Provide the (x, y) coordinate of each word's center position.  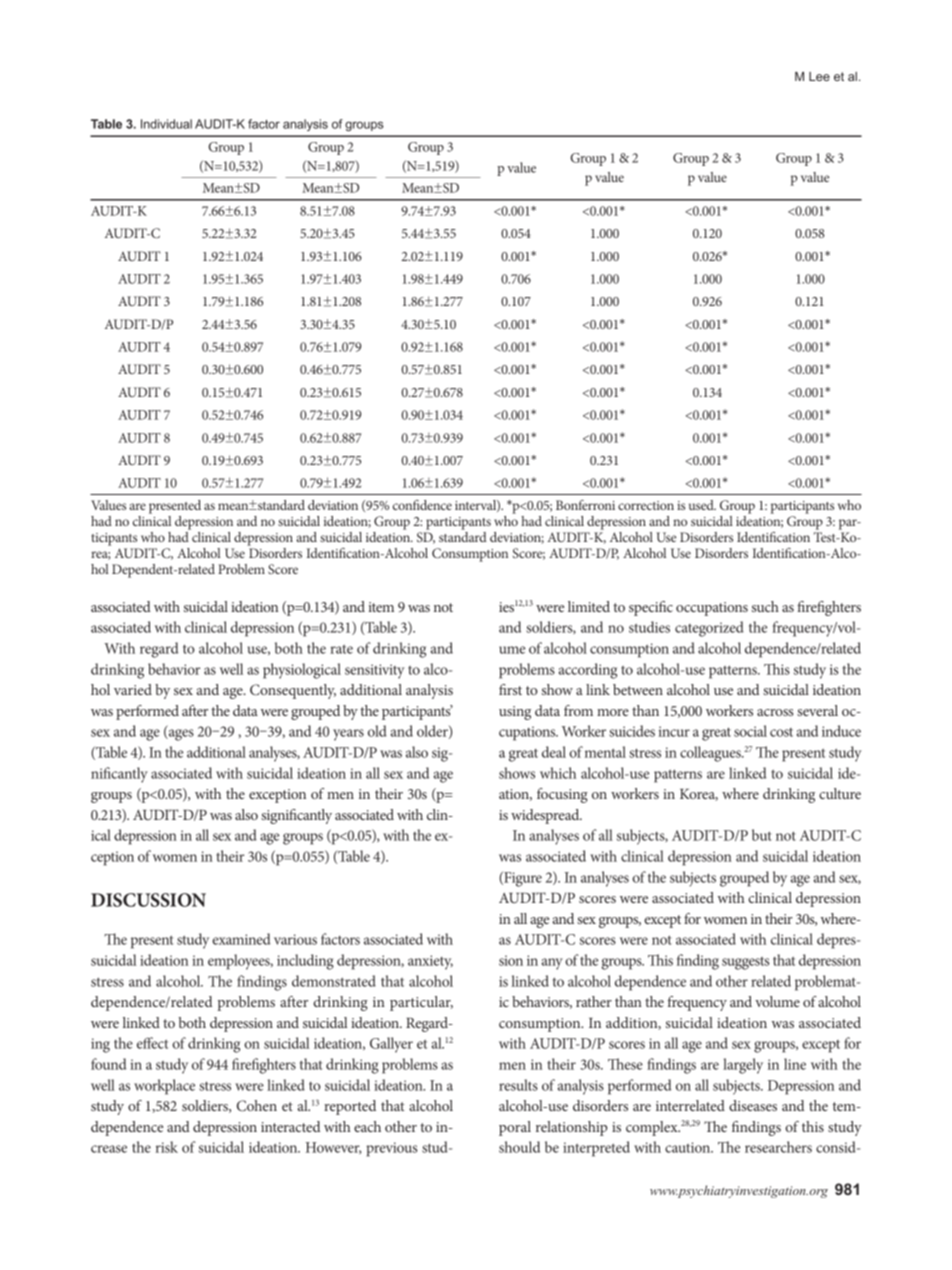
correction (646, 505)
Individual (166, 124)
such (765, 606)
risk (167, 1147)
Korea (699, 795)
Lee (819, 76)
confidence (422, 505)
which (558, 773)
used (702, 505)
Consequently (293, 691)
